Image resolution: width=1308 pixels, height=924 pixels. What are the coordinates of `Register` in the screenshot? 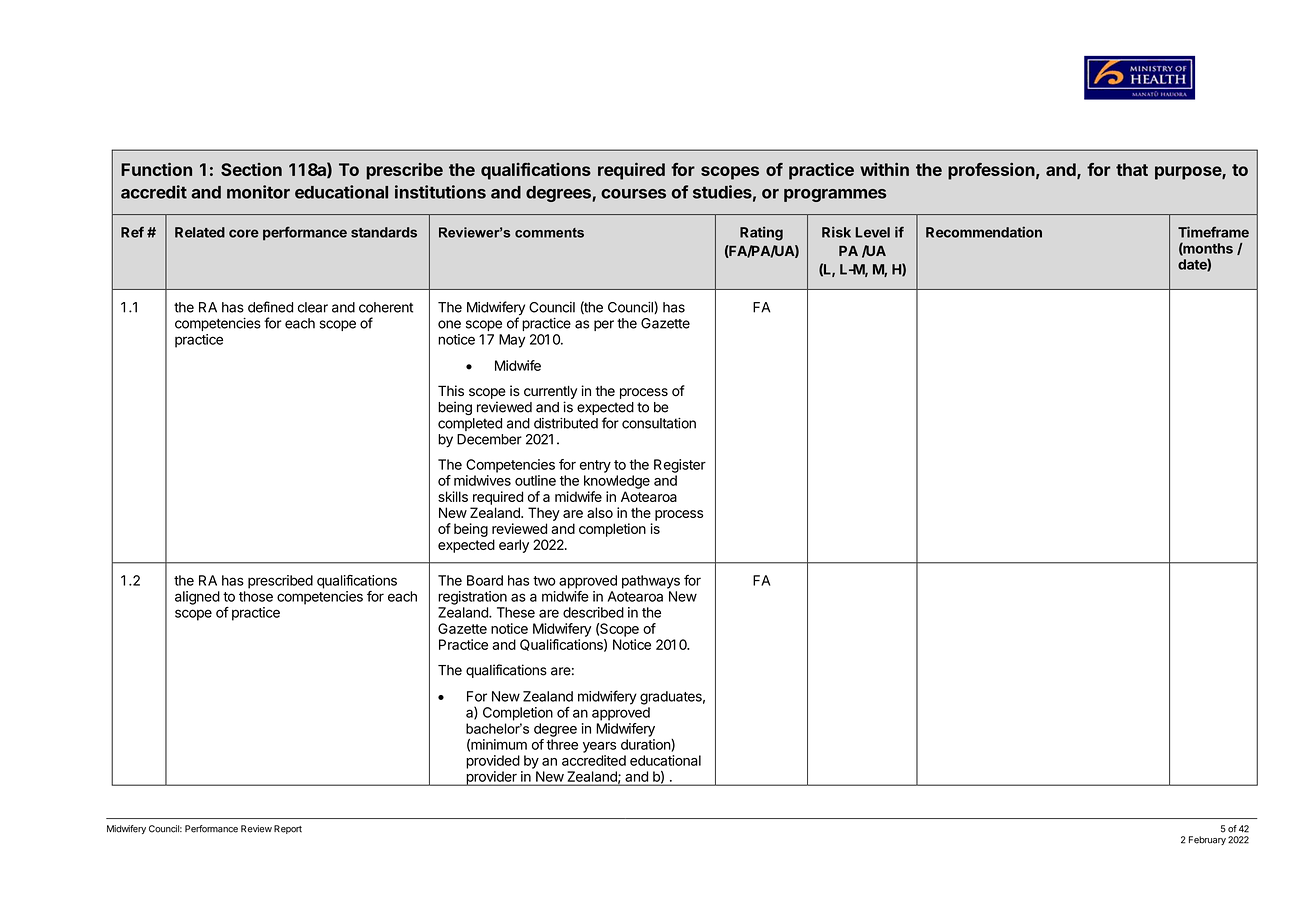 It's located at (680, 466).
